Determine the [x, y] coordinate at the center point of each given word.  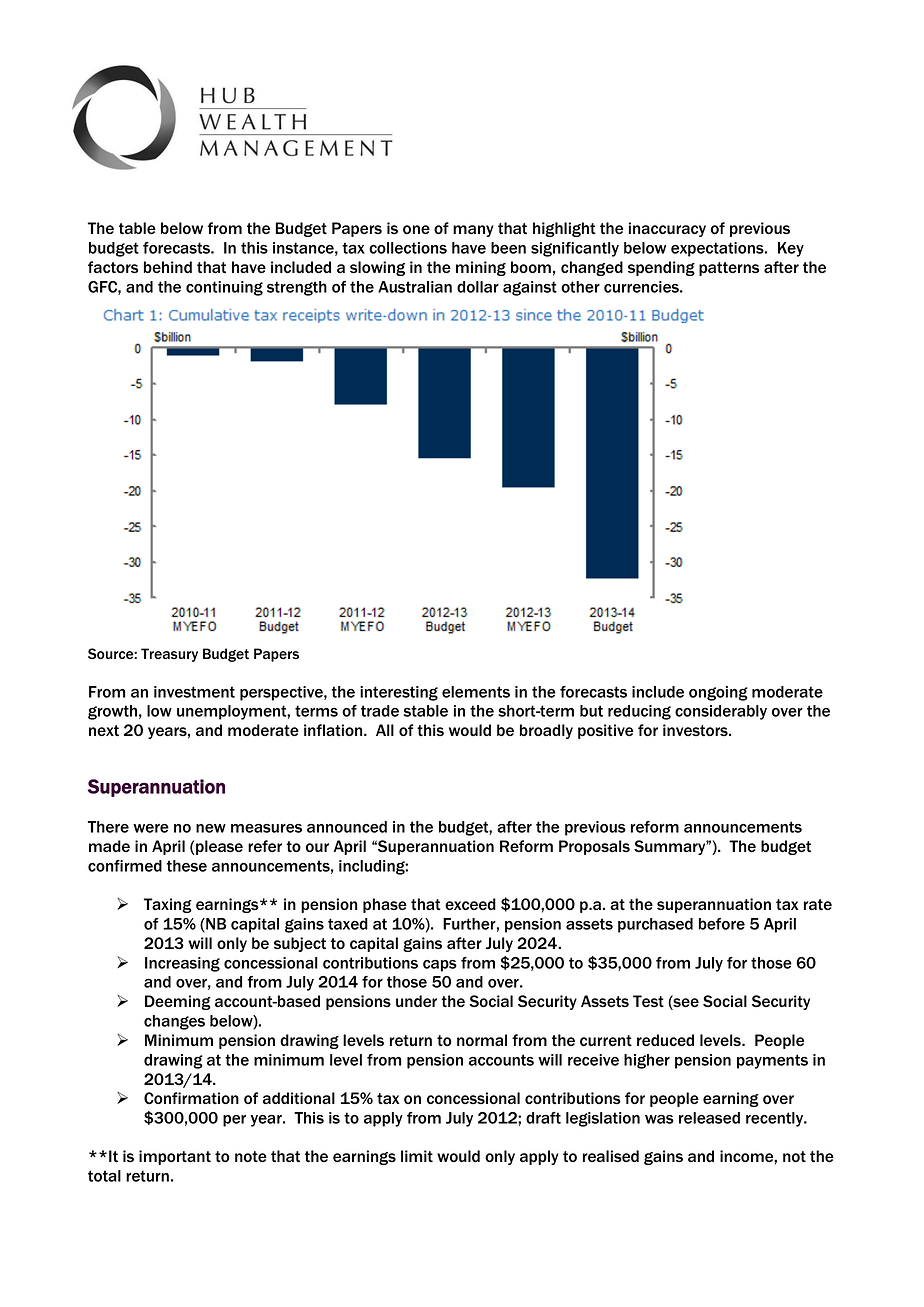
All [385, 730]
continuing [224, 288]
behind [168, 267]
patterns [729, 269]
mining [481, 268]
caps [440, 966]
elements [476, 692]
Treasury [169, 655]
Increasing [182, 964]
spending [661, 268]
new [211, 828]
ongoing [718, 693]
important [175, 1157]
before [722, 924]
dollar [478, 287]
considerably [721, 712]
